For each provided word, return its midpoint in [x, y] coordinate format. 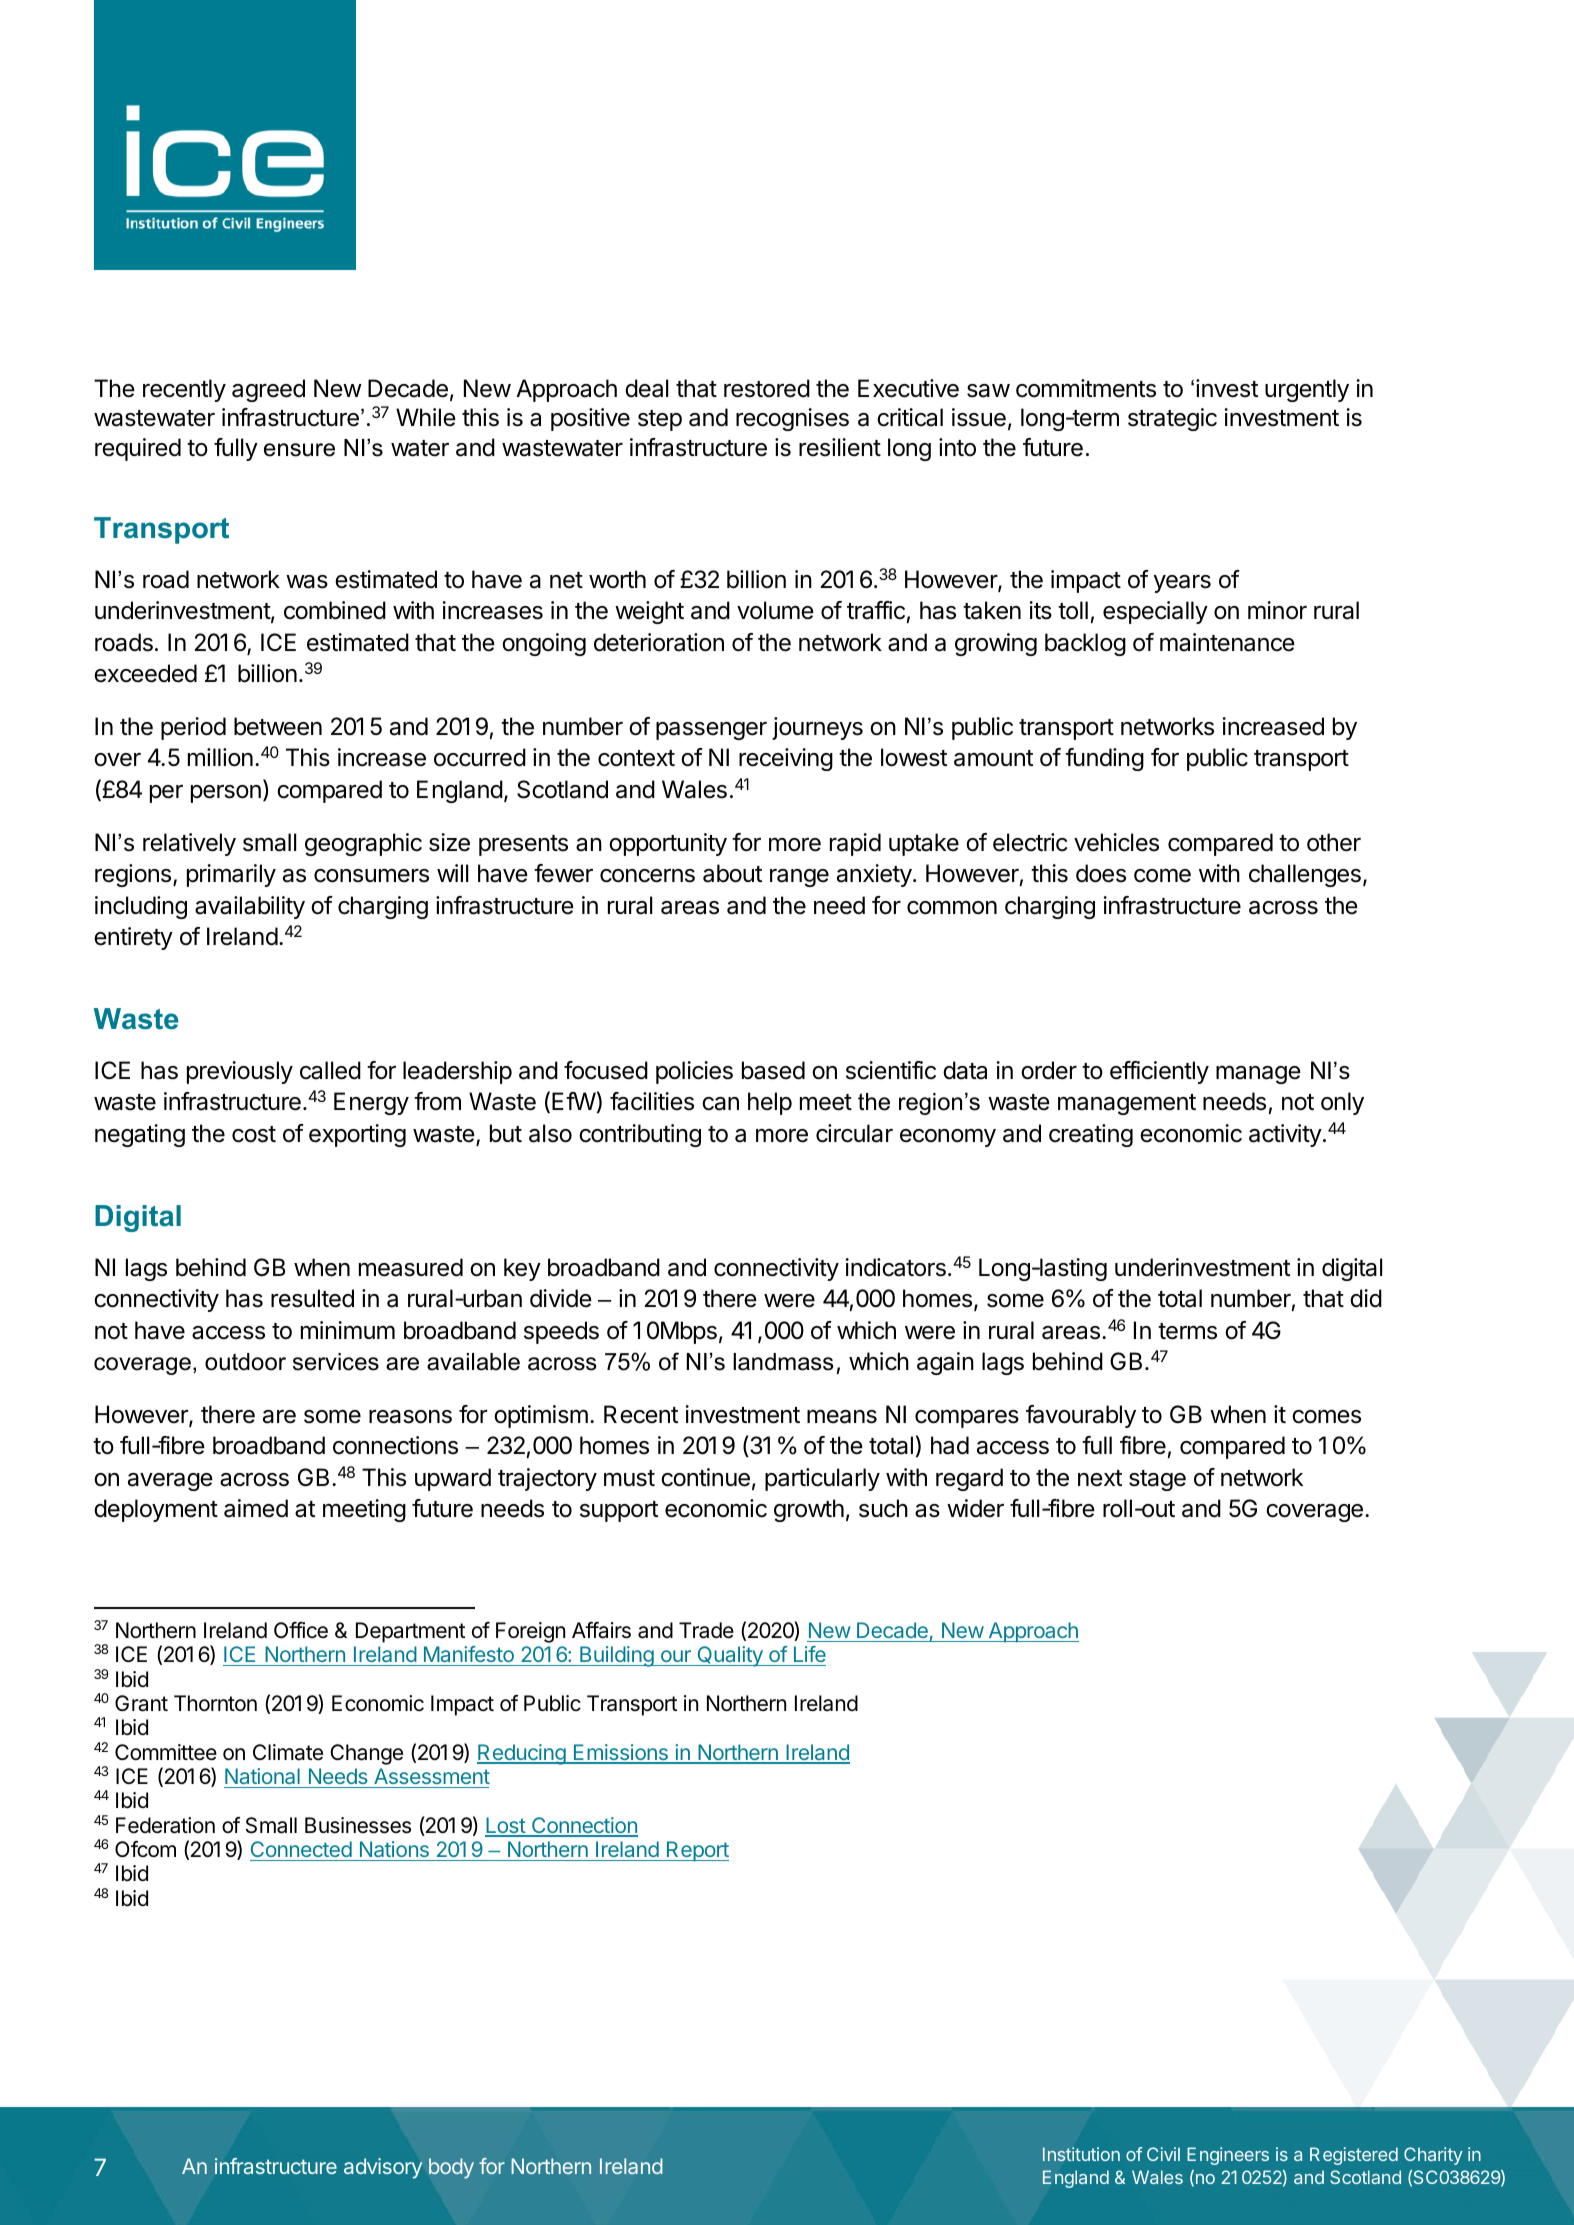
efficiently [1159, 1072]
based [773, 1070]
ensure [299, 450]
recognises [792, 419]
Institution [1081, 2154]
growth [809, 1510]
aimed [256, 1508]
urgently [1307, 390]
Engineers [1228, 2156]
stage [1157, 1480]
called [330, 1070]
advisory [383, 2168]
